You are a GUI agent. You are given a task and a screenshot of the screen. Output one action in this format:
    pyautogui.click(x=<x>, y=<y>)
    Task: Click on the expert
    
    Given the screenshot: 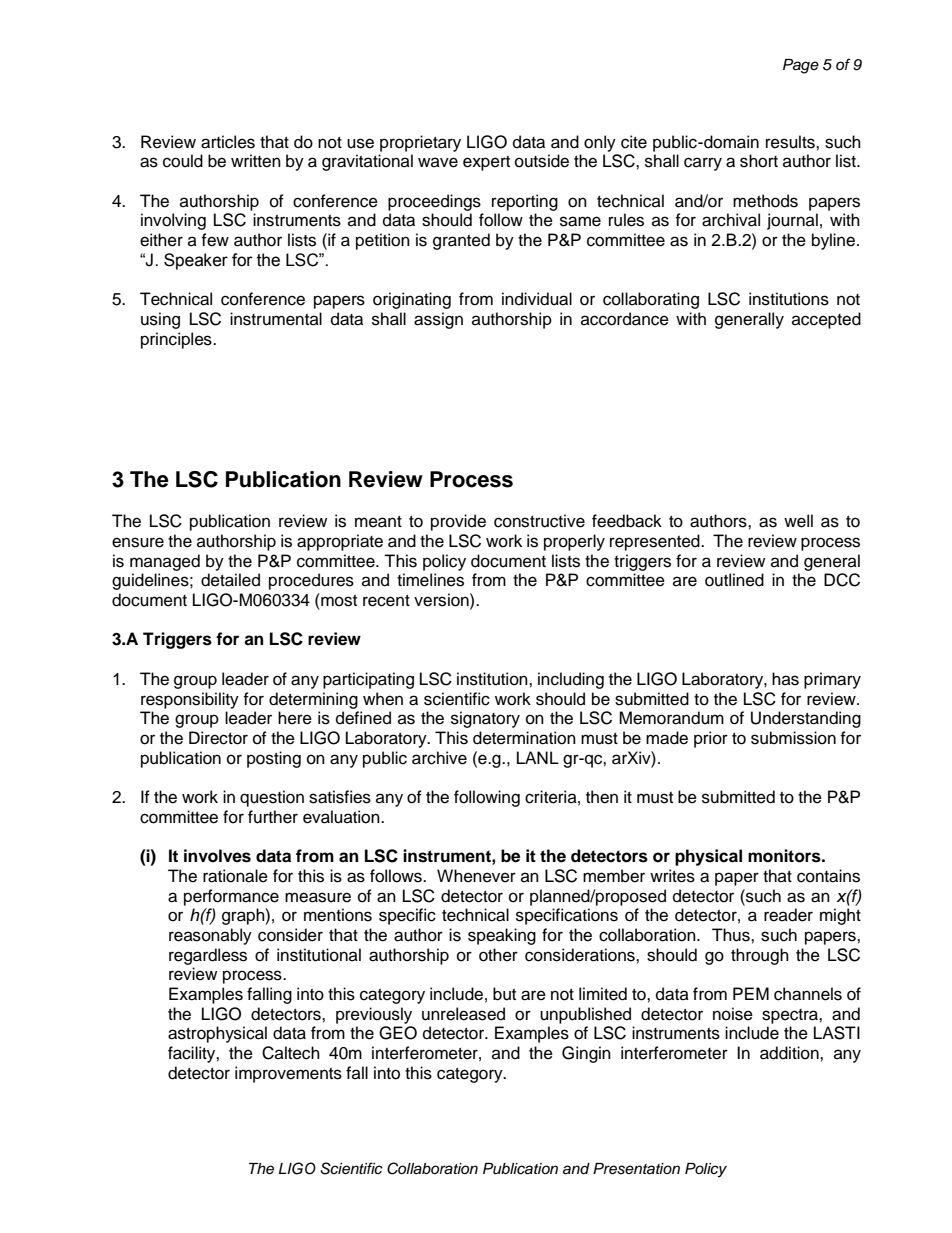 What is the action you would take?
    pyautogui.click(x=486, y=163)
